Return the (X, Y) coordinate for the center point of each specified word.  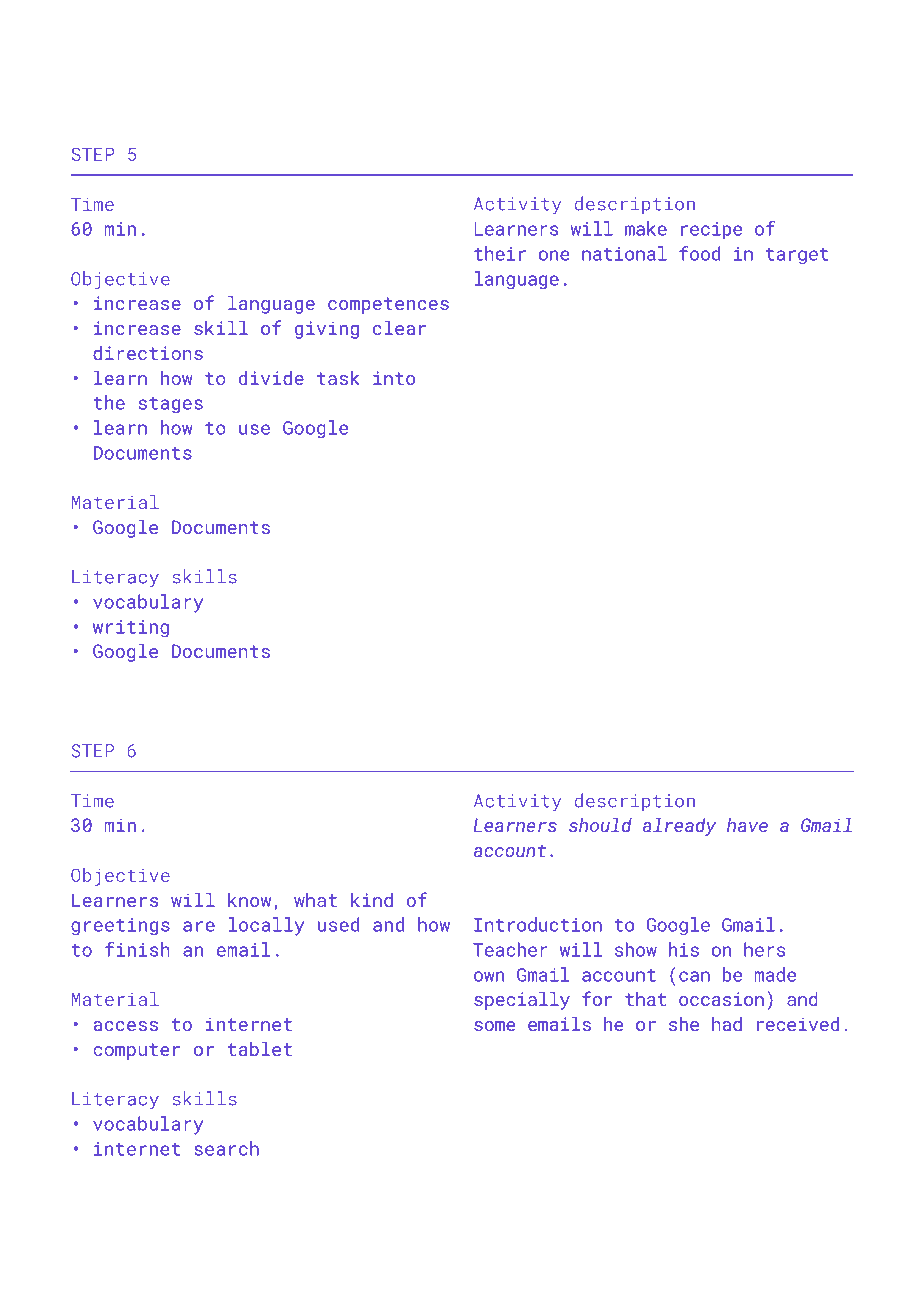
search (226, 1148)
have (747, 825)
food (699, 253)
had (727, 1024)
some (494, 1026)
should (600, 825)
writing (131, 628)
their (500, 253)
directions (148, 353)
